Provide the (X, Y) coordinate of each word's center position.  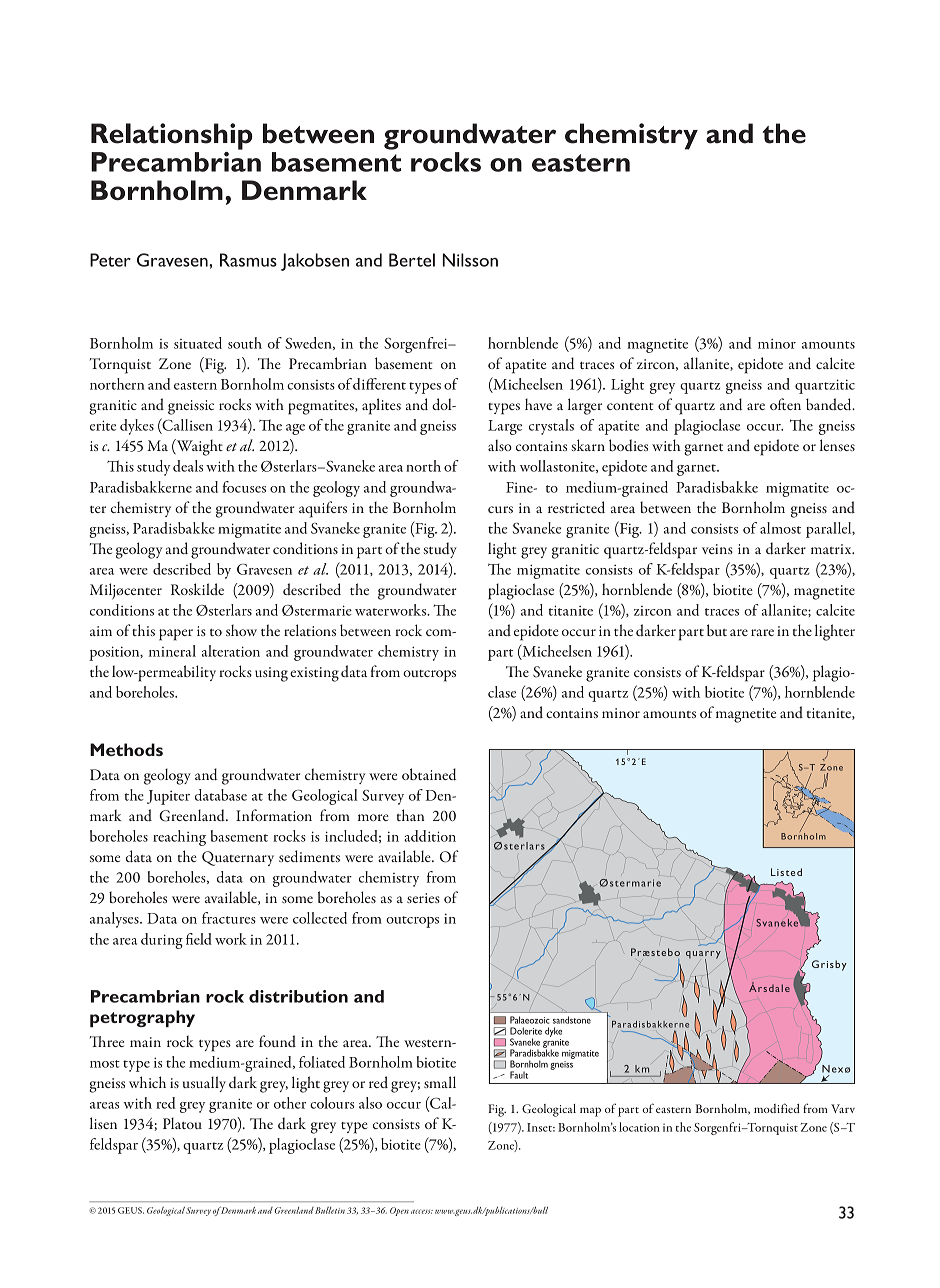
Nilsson (470, 260)
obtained (429, 774)
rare (762, 632)
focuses (244, 487)
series (423, 898)
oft (778, 404)
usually (204, 1084)
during (162, 941)
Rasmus (248, 260)
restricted (576, 507)
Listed (786, 872)
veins (717, 549)
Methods (126, 749)
